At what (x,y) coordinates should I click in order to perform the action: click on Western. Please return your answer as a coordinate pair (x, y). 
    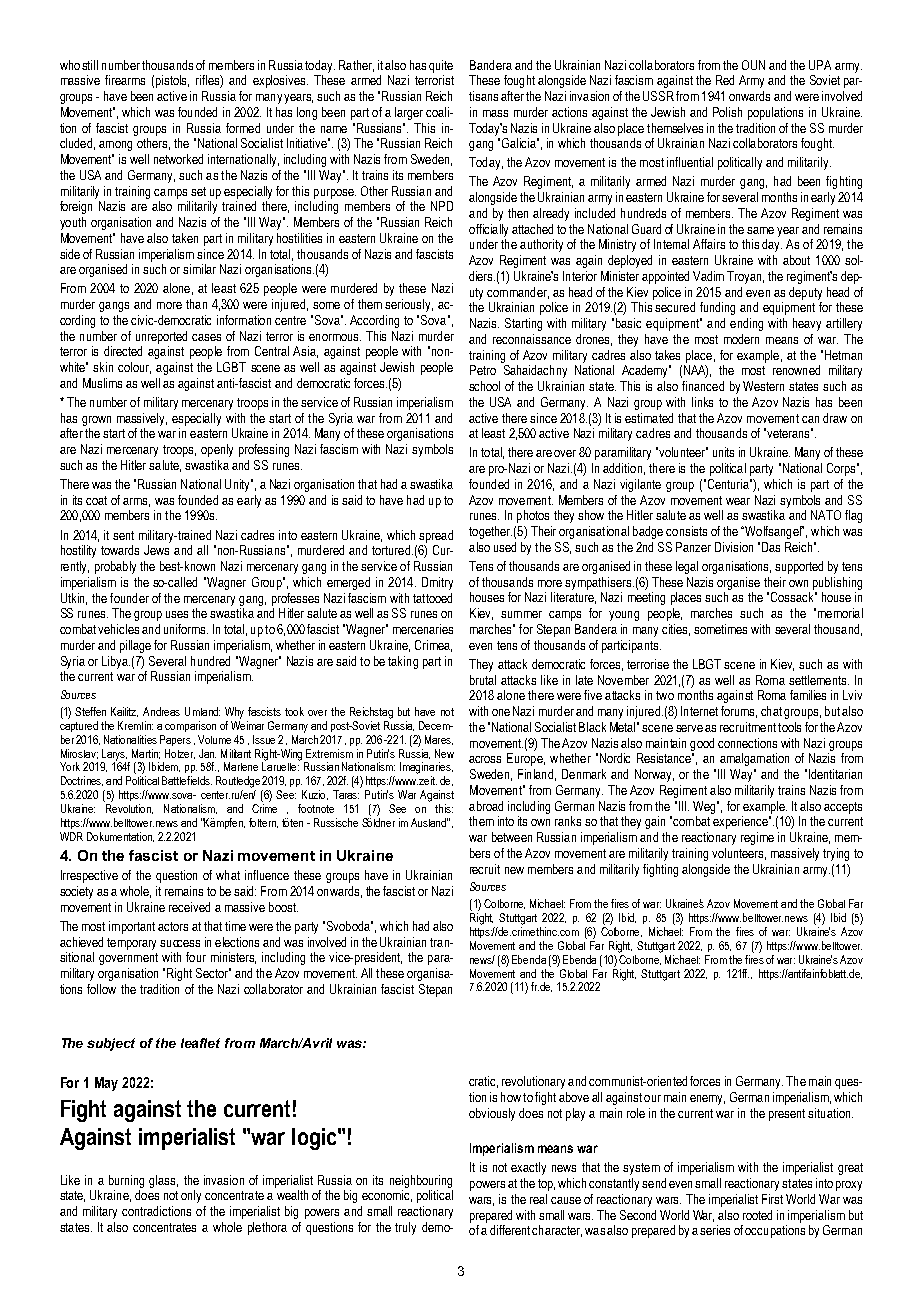
    Looking at the image, I should click on (763, 386).
